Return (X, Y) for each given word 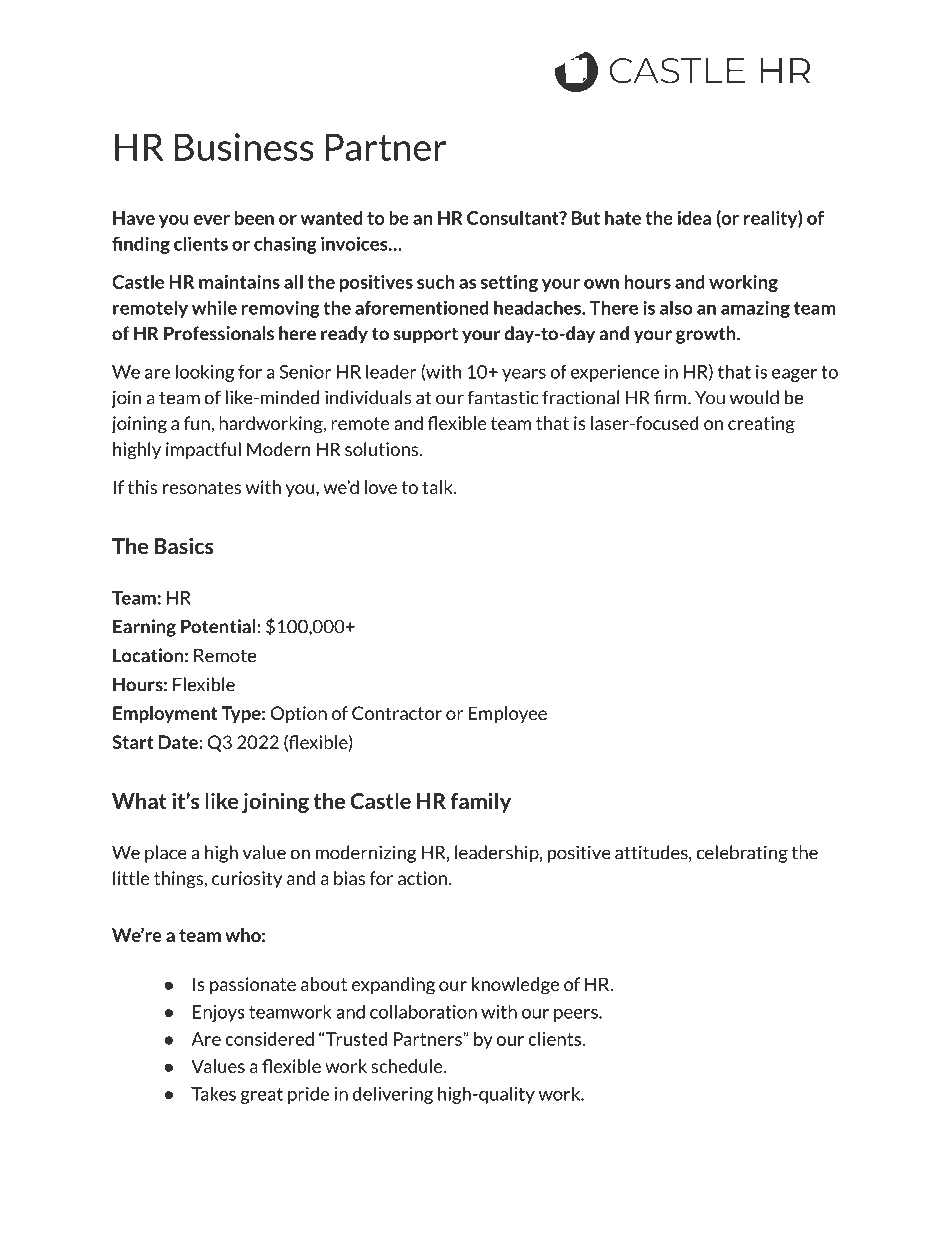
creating (761, 425)
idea (694, 218)
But (586, 218)
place (166, 854)
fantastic (502, 397)
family (480, 803)
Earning (144, 628)
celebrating (742, 854)
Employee (508, 715)
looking (205, 373)
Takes (213, 1093)
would (754, 397)
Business (244, 147)
